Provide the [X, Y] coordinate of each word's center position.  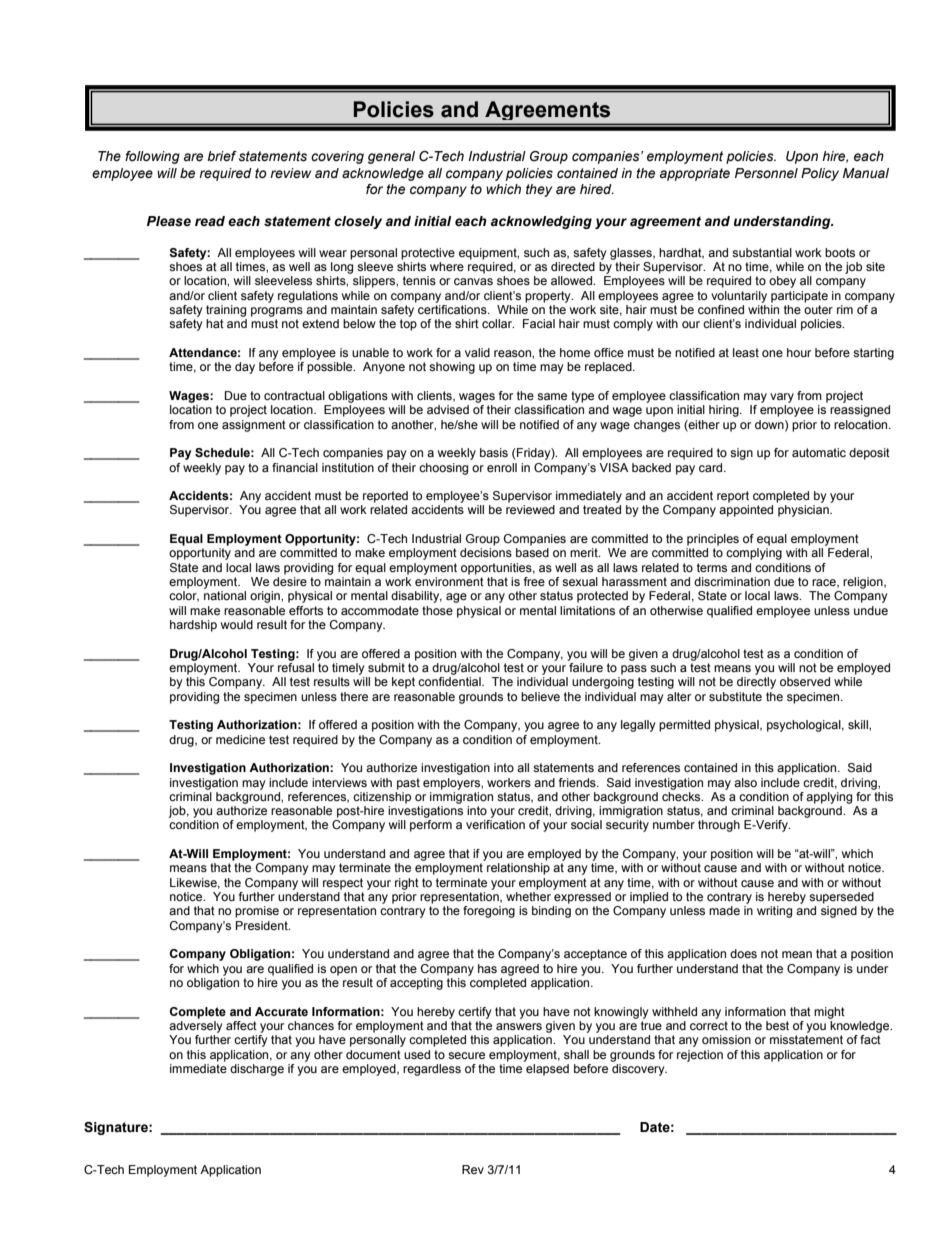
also [745, 782]
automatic [819, 452]
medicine [240, 739]
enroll [502, 467]
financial [295, 467]
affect [241, 1025]
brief [222, 156]
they [539, 190]
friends [578, 782]
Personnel [766, 173]
